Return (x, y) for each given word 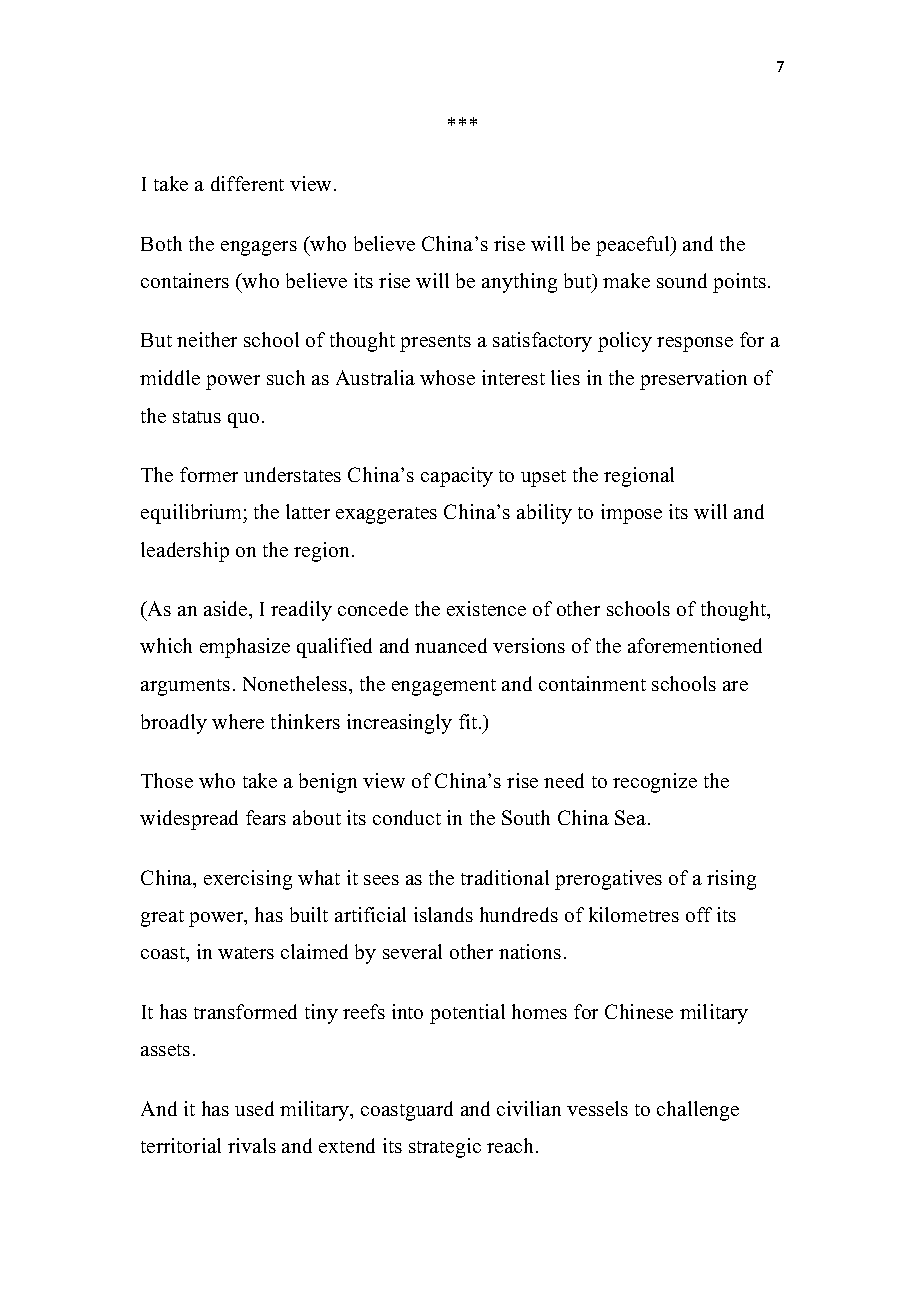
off (699, 914)
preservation (693, 380)
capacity (457, 477)
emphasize (245, 648)
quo (243, 420)
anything (519, 283)
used (254, 1108)
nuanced (451, 645)
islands (443, 914)
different (247, 183)
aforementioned (695, 645)
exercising (248, 880)
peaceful (634, 246)
